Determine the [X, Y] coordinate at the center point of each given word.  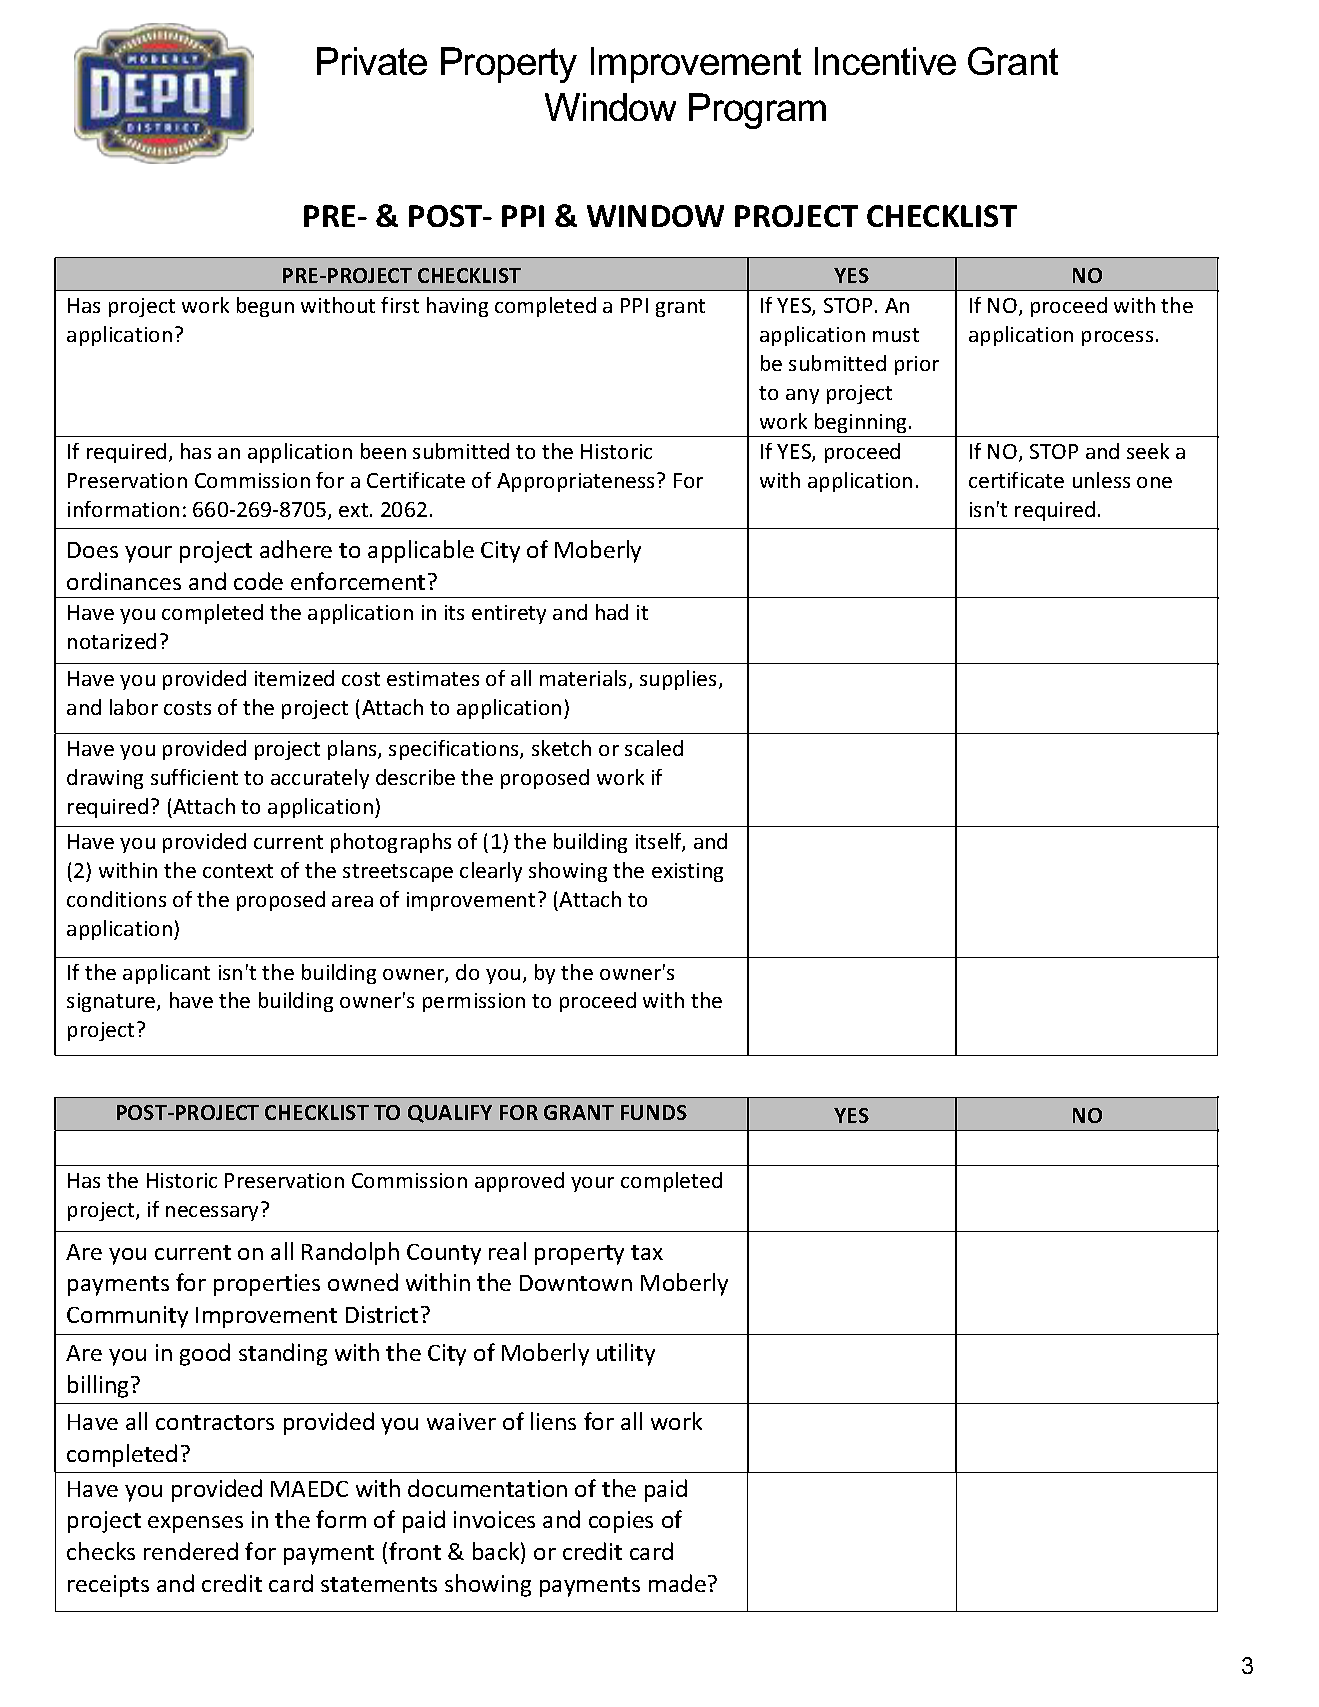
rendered [191, 1551]
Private [372, 61]
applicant [166, 974]
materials [585, 679]
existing [687, 872]
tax [647, 1252]
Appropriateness [577, 482]
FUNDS [654, 1112]
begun [265, 307]
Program [757, 111]
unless [1101, 480]
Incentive [885, 61]
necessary [212, 1213]
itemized [294, 678]
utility [626, 1354]
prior [917, 365]
